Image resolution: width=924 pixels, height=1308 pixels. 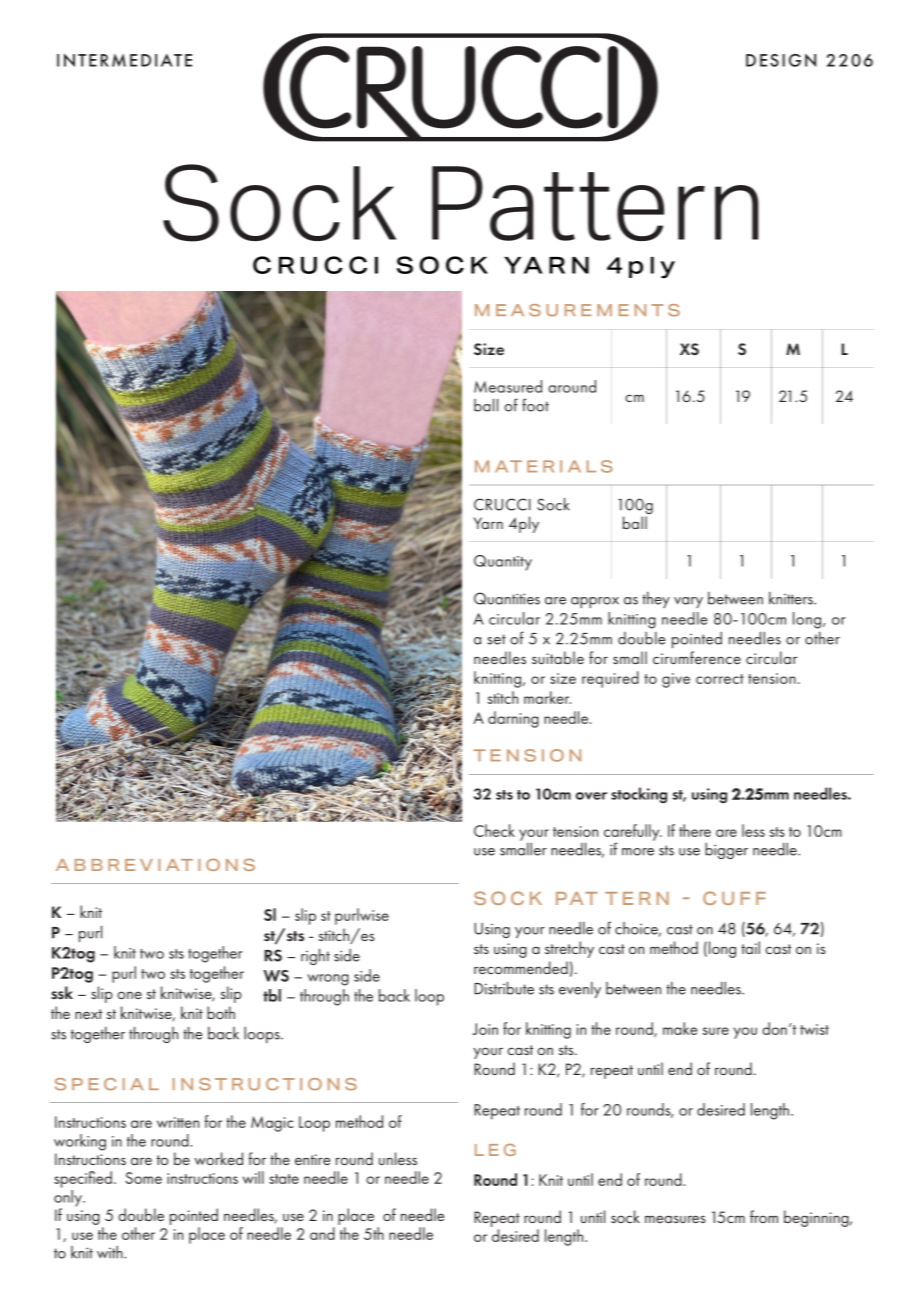 I want to click on Quantities, so click(x=507, y=598).
